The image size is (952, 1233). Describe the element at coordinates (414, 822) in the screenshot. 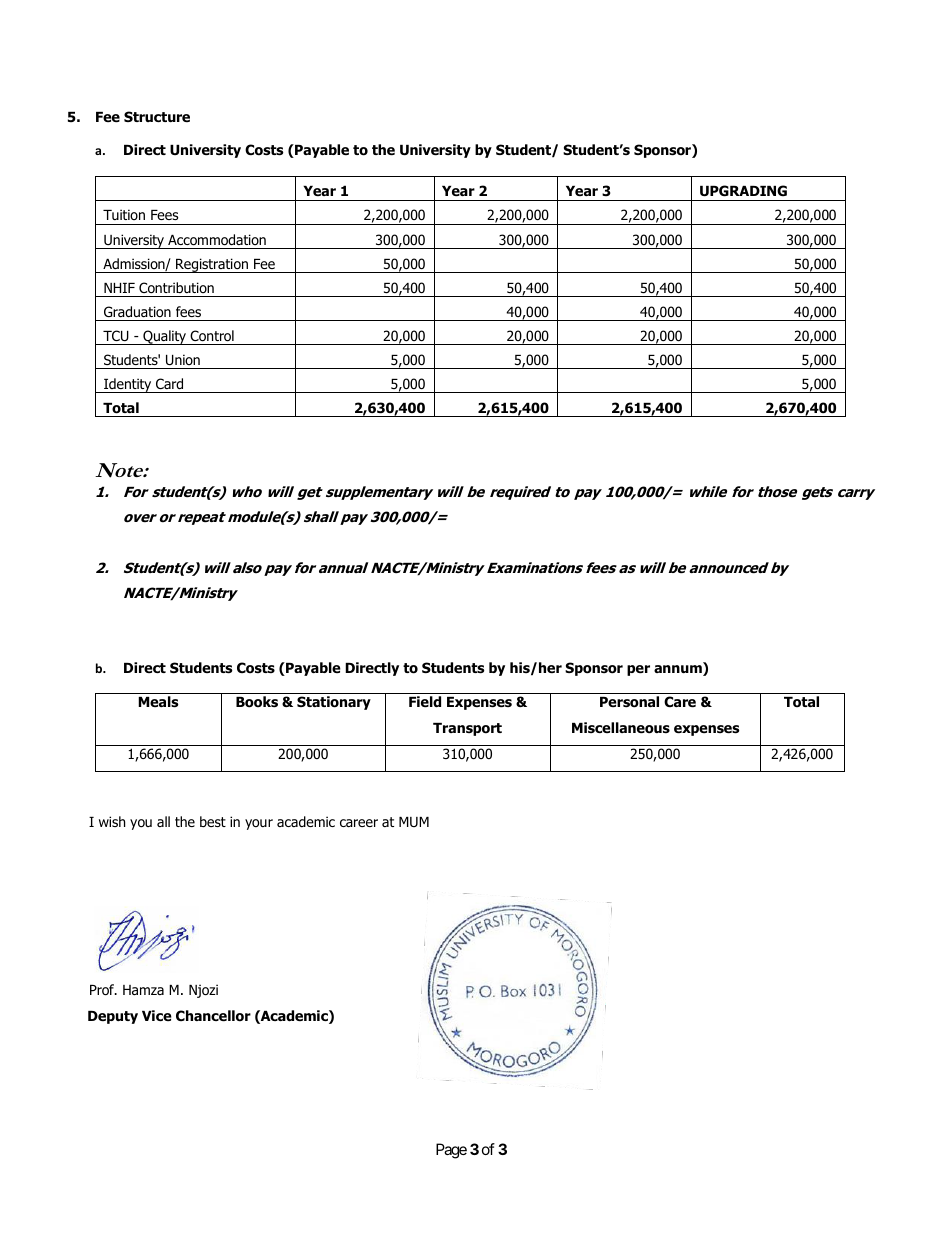

I see `MUM` at that location.
